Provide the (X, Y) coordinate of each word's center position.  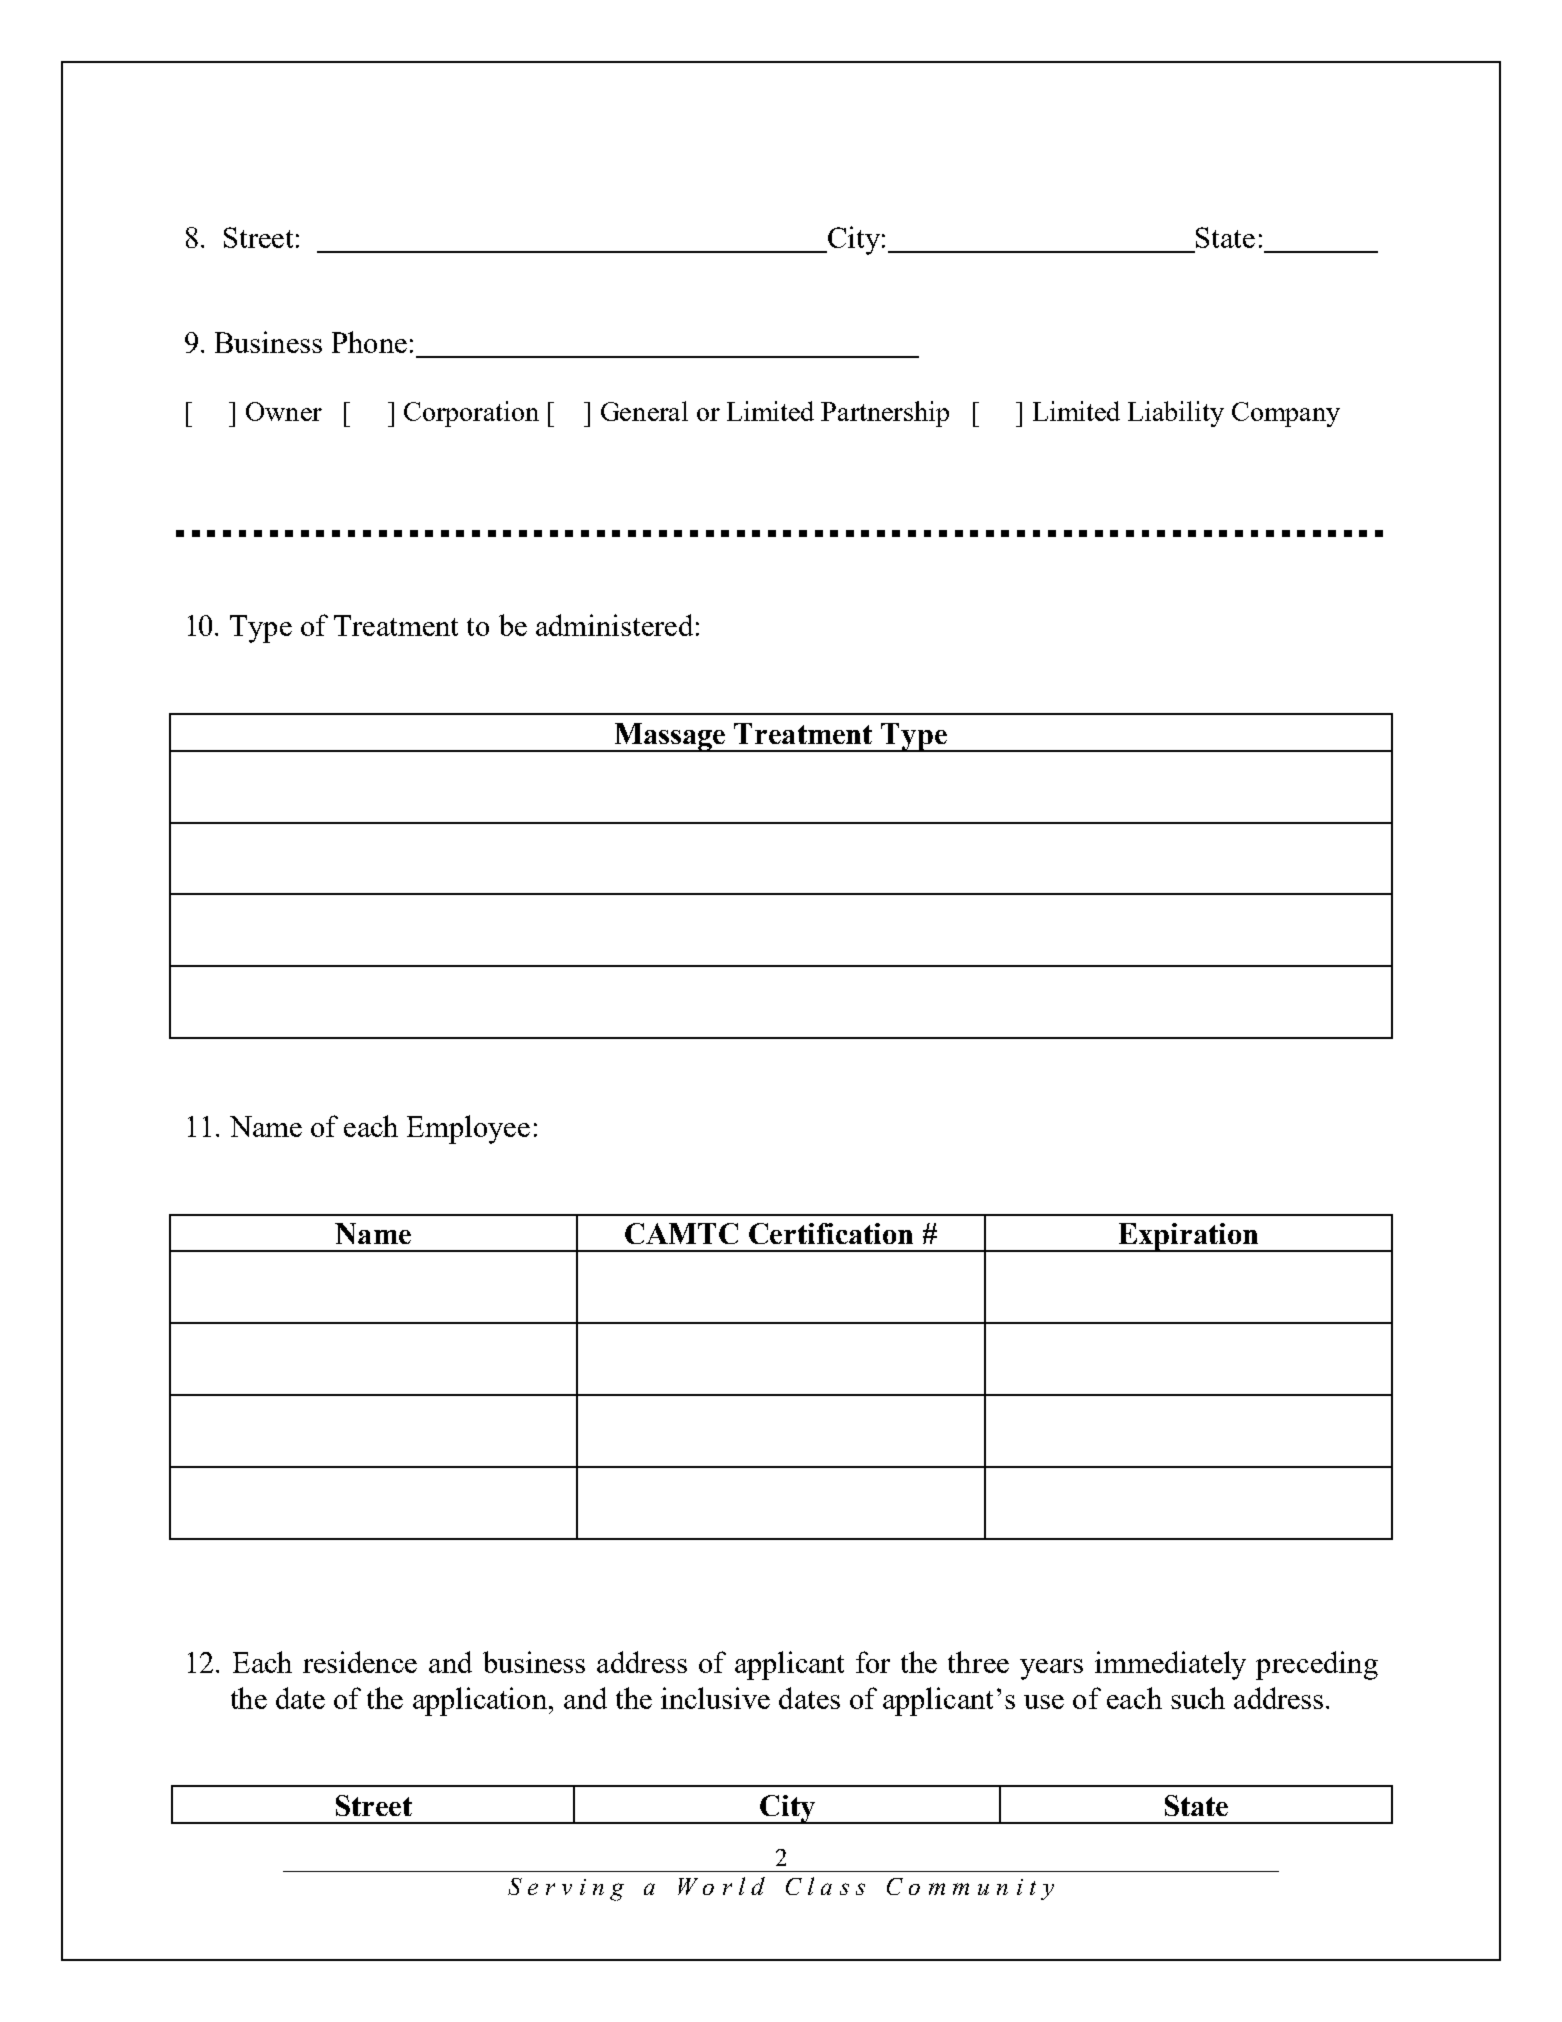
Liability (1176, 414)
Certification (831, 1233)
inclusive (715, 1698)
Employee (468, 1129)
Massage (670, 737)
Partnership (885, 414)
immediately (1170, 1665)
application (481, 1701)
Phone (369, 342)
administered (614, 625)
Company (1286, 414)
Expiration (1188, 1237)
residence (360, 1662)
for (873, 1662)
